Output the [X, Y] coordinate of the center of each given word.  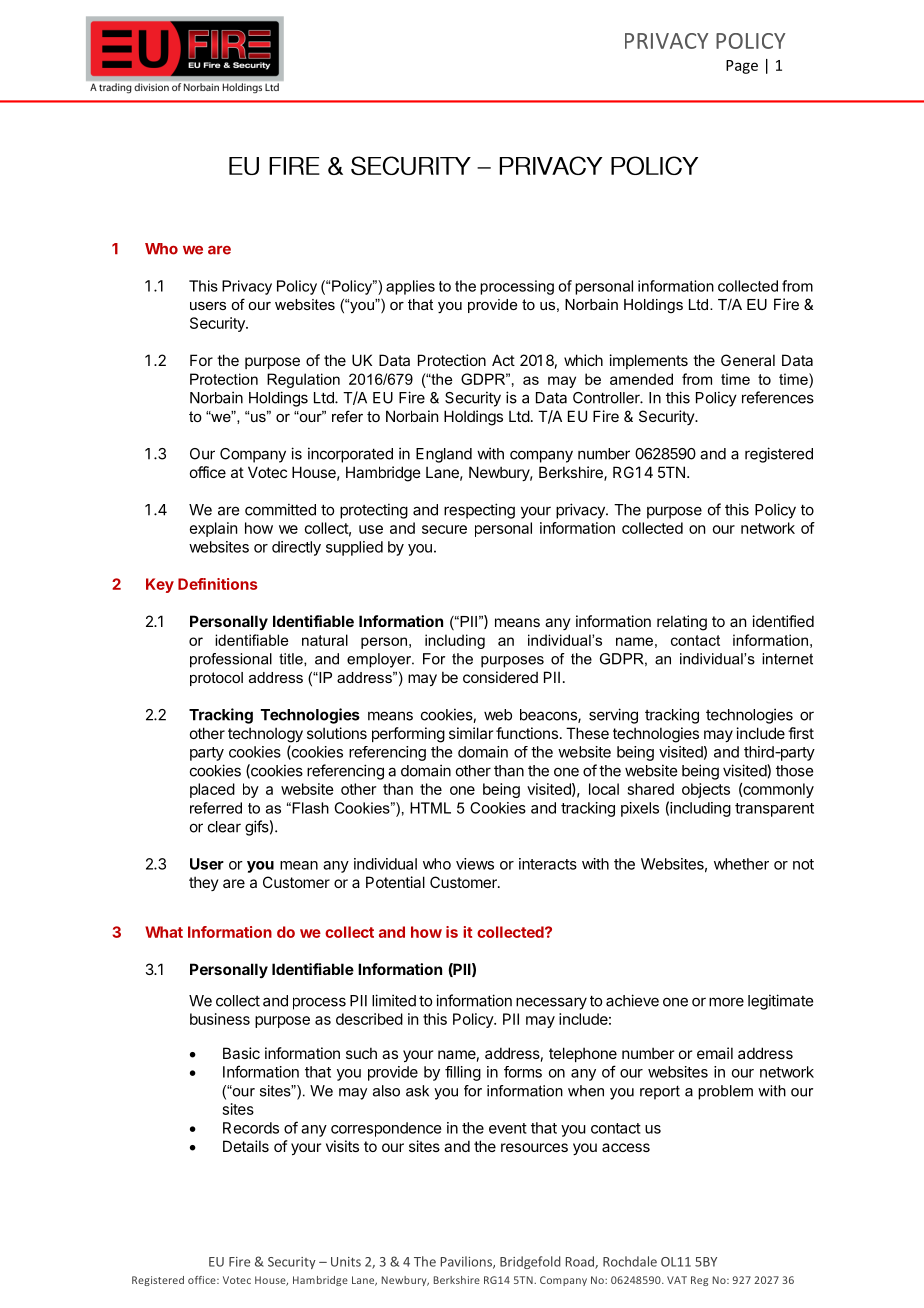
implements [649, 361]
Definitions [217, 584]
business [220, 1019]
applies [410, 287]
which [583, 360]
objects [706, 790]
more [726, 1002]
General [748, 360]
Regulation [303, 380]
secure [444, 529]
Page [742, 67]
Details [246, 1146]
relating [682, 623]
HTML [430, 808]
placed [212, 790]
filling [463, 1073]
